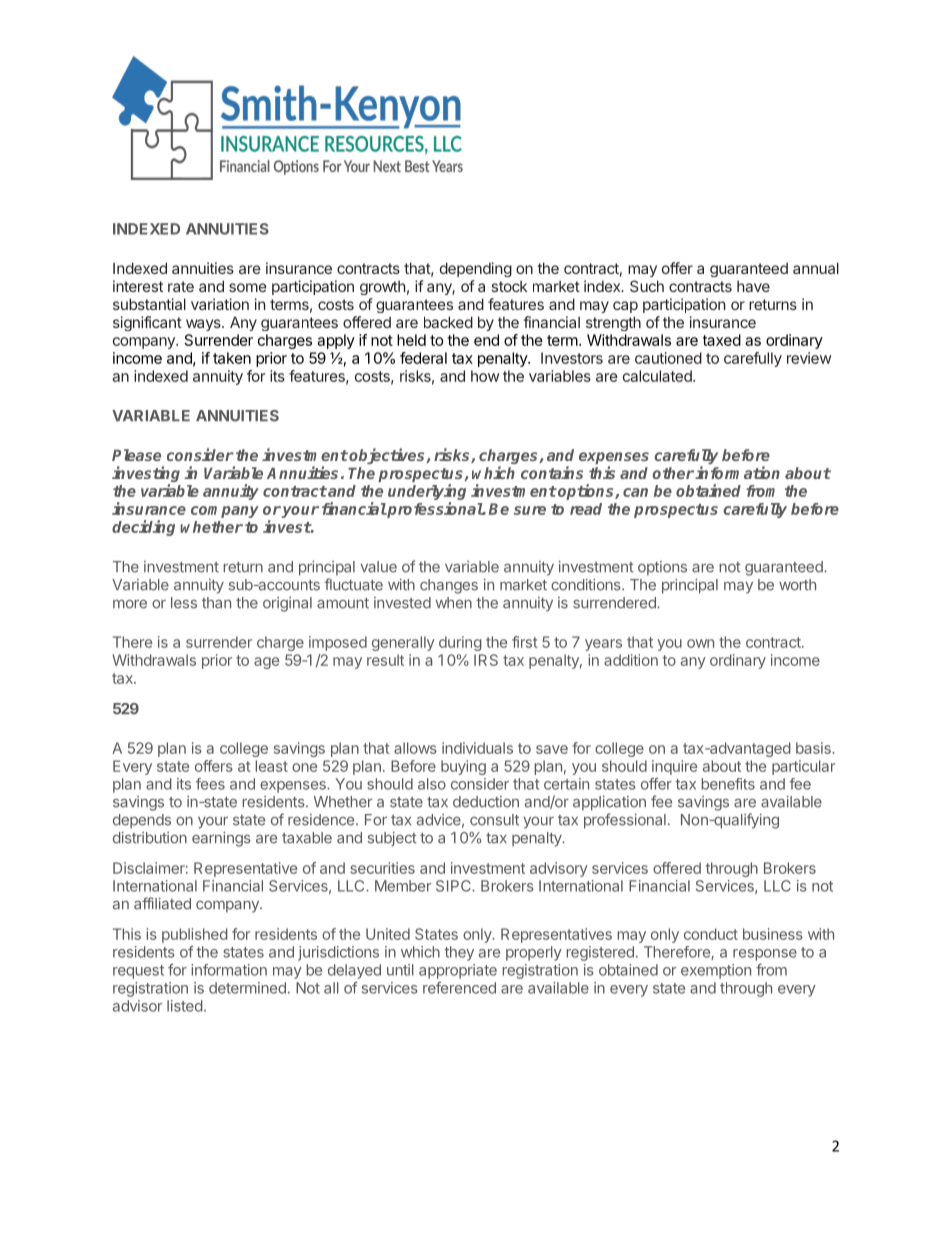 Image resolution: width=952 pixels, height=1233 pixels. Describe the element at coordinates (753, 286) in the page. I see `have` at that location.
